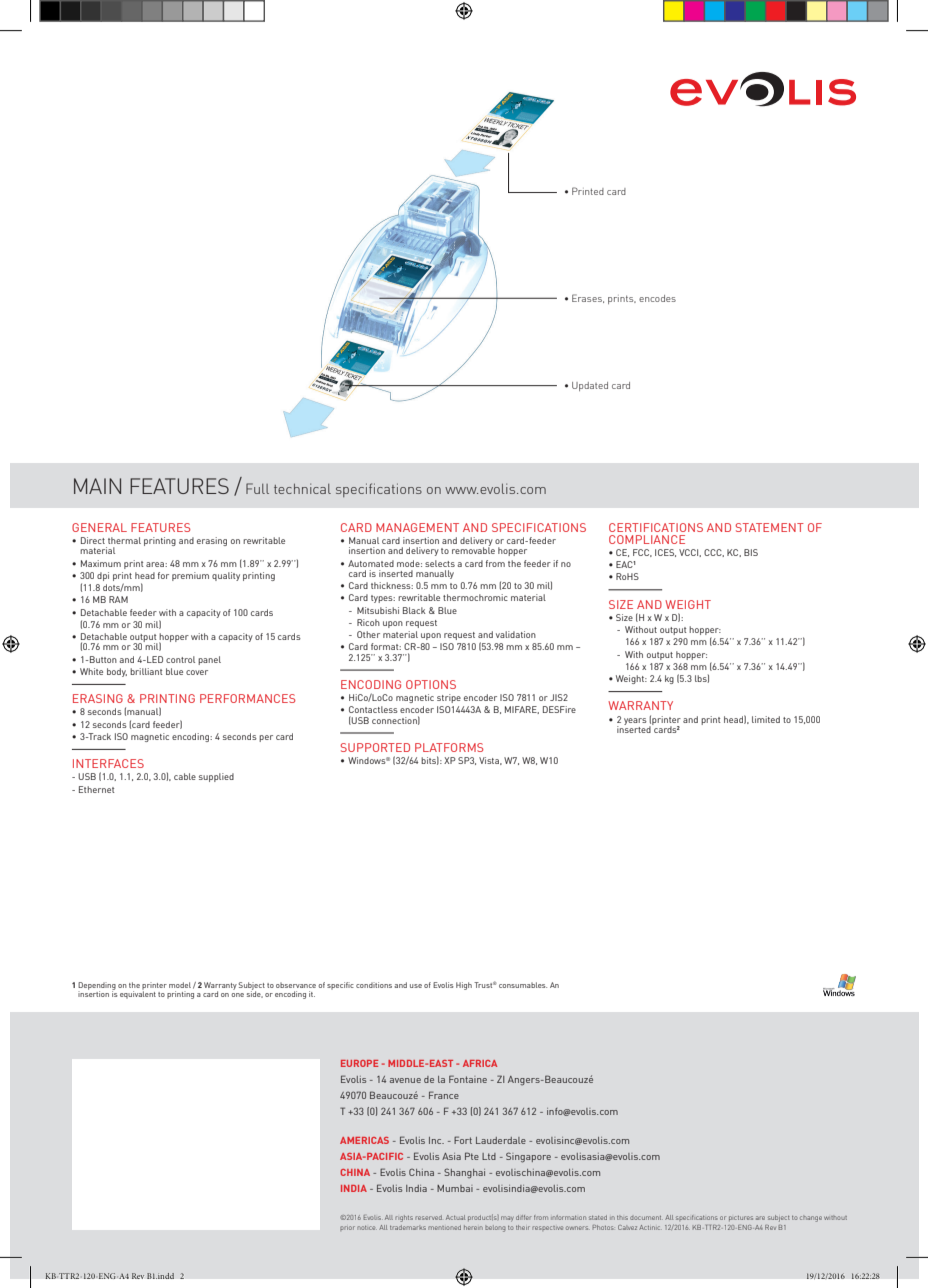 Image resolution: width=928 pixels, height=1288 pixels. What do you see at coordinates (657, 298) in the image?
I see `encodes` at bounding box center [657, 298].
